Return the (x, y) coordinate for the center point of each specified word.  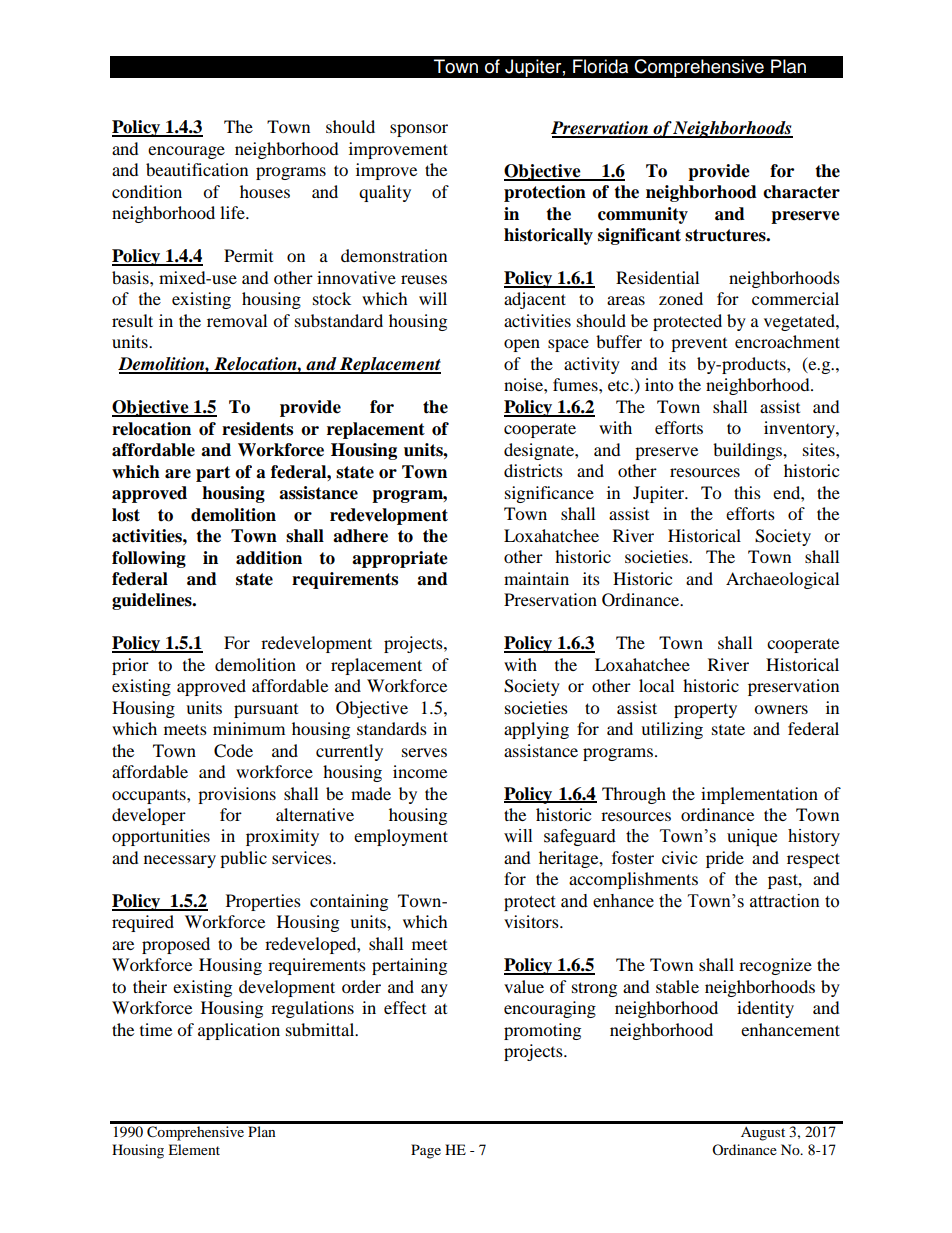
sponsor (419, 130)
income (420, 771)
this (747, 492)
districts (533, 470)
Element (194, 1149)
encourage (186, 152)
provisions (237, 795)
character (801, 192)
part (213, 474)
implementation (759, 795)
